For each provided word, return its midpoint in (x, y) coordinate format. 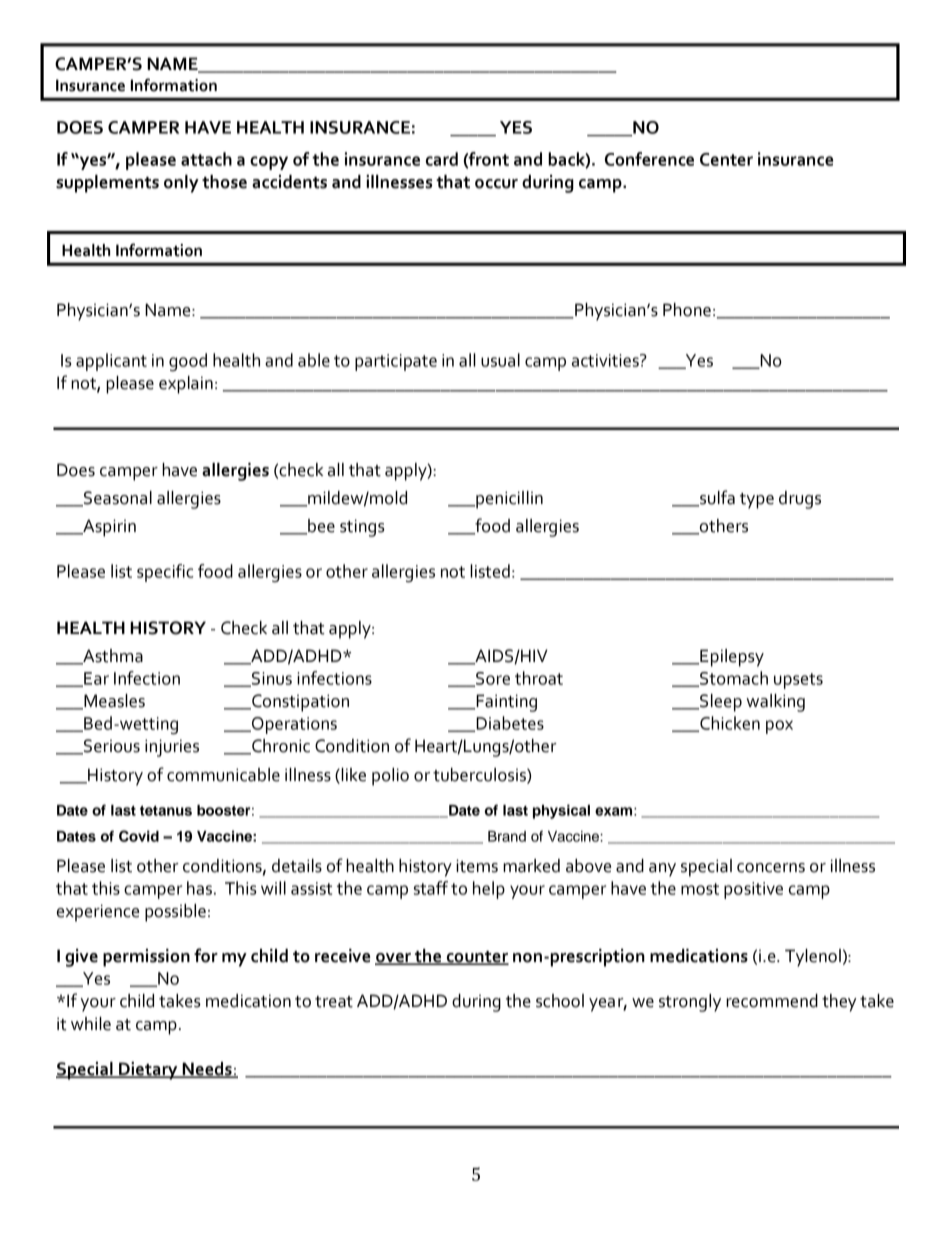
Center (726, 159)
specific (165, 573)
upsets (798, 681)
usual (500, 360)
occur (496, 184)
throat (539, 678)
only (181, 184)
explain (186, 385)
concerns (771, 868)
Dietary (148, 1071)
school (560, 1001)
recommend (772, 1001)
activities (606, 360)
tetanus (166, 810)
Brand (507, 836)
